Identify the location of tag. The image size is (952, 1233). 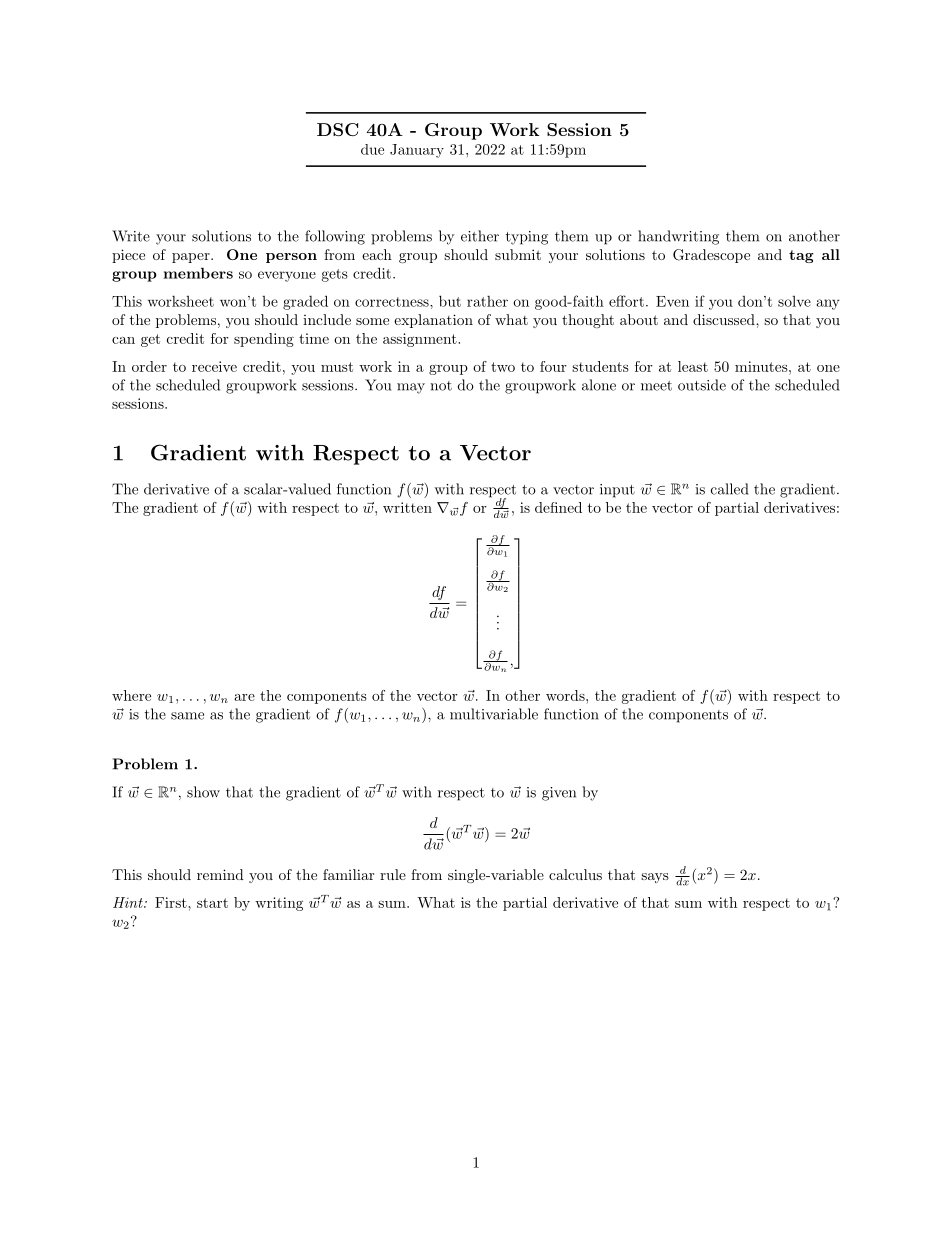
(801, 256).
